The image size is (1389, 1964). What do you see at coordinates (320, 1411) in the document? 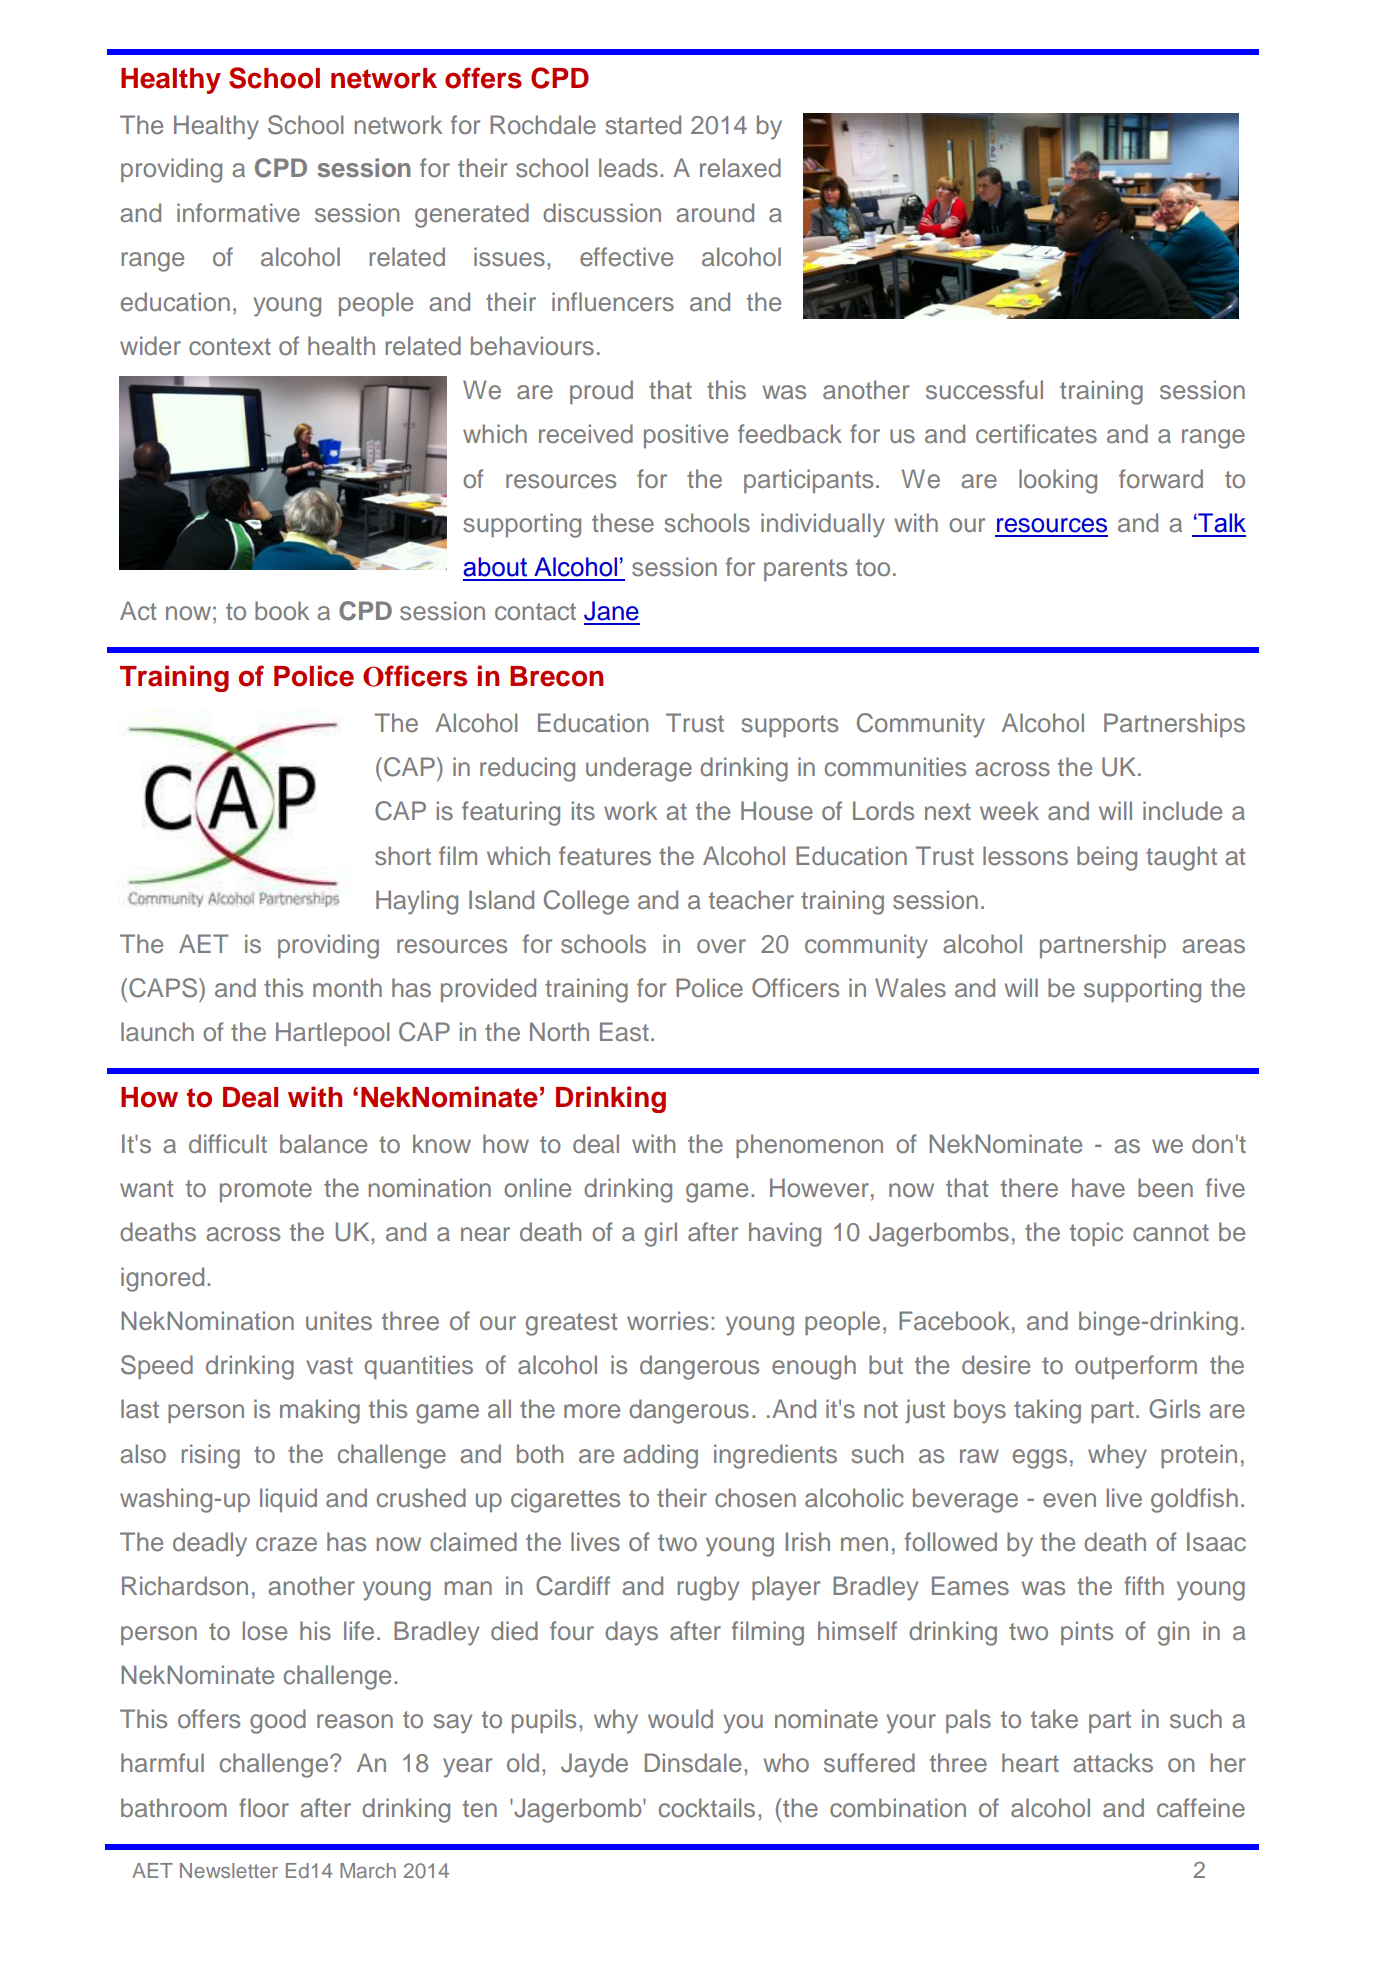
I see `making` at bounding box center [320, 1411].
